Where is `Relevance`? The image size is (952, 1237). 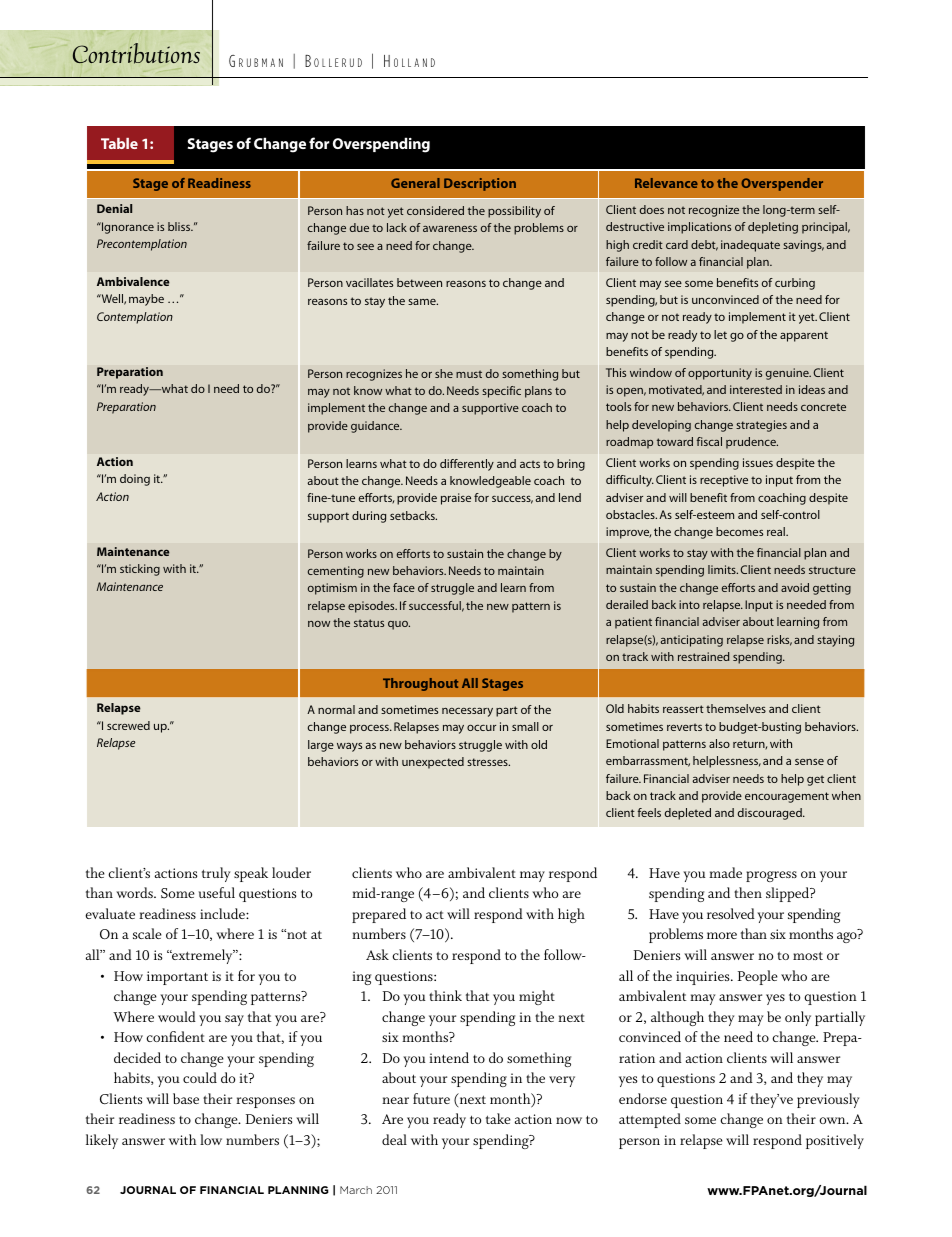 Relevance is located at coordinates (666, 183).
